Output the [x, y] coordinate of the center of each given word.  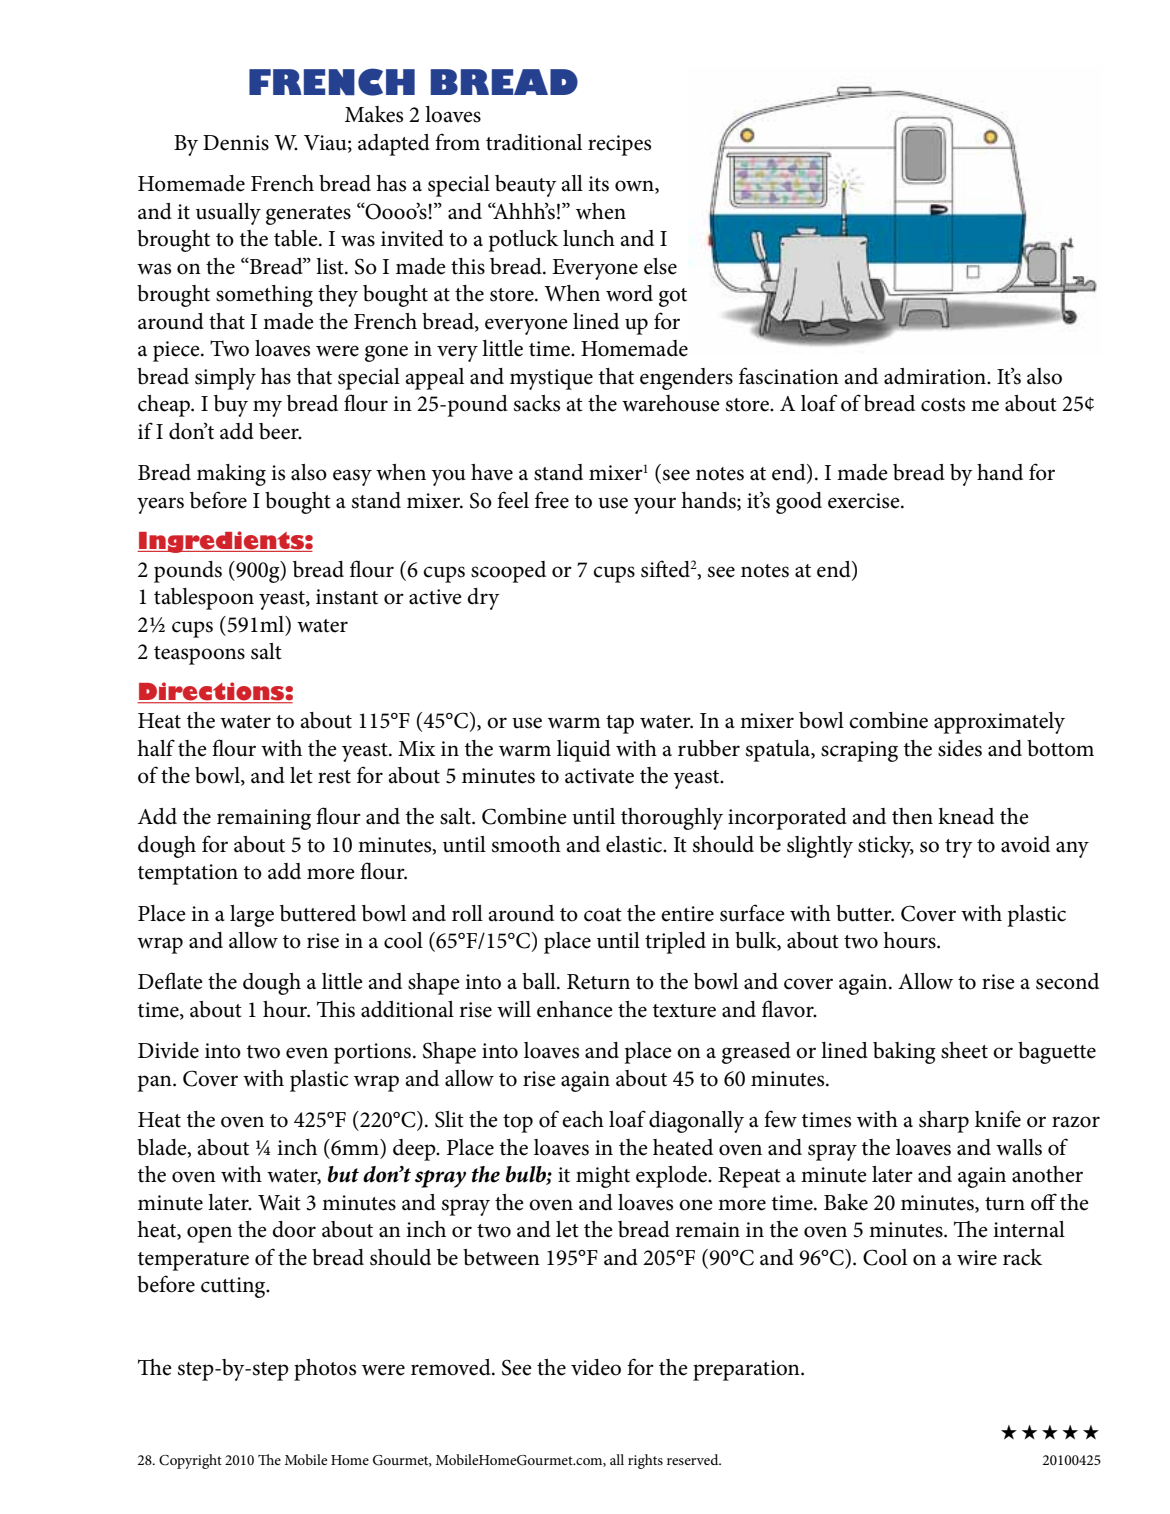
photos [325, 1370]
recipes [619, 145]
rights [645, 1461]
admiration [936, 376]
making [231, 475]
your [654, 505]
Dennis [236, 143]
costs [943, 405]
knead [966, 816]
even [307, 1053]
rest [334, 777]
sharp [944, 1122]
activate [599, 776]
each [583, 1119]
